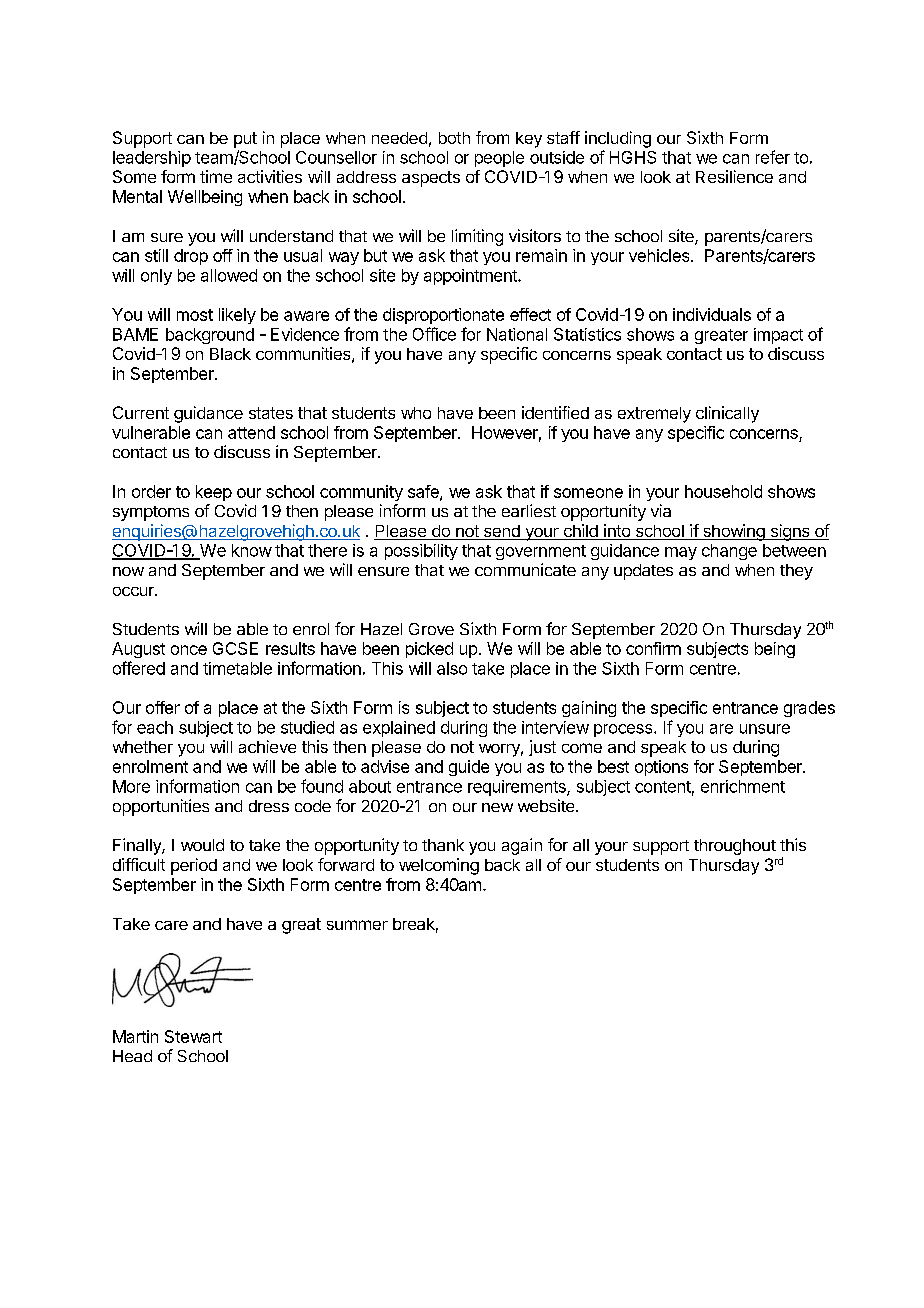 The height and width of the screenshot is (1308, 924). Describe the element at coordinates (499, 159) in the screenshot. I see `people` at that location.
